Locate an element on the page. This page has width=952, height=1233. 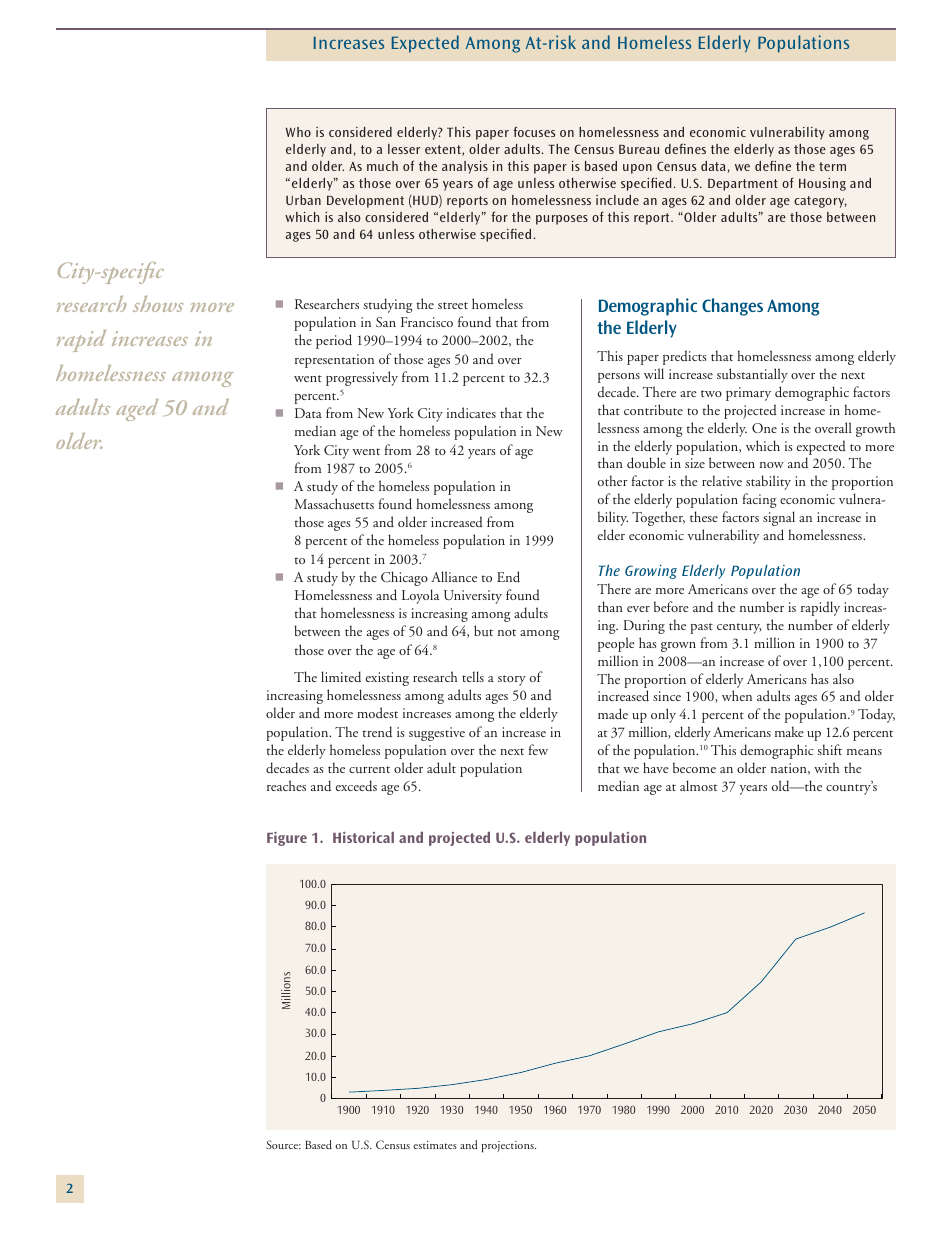
estimates is located at coordinates (435, 1145).
